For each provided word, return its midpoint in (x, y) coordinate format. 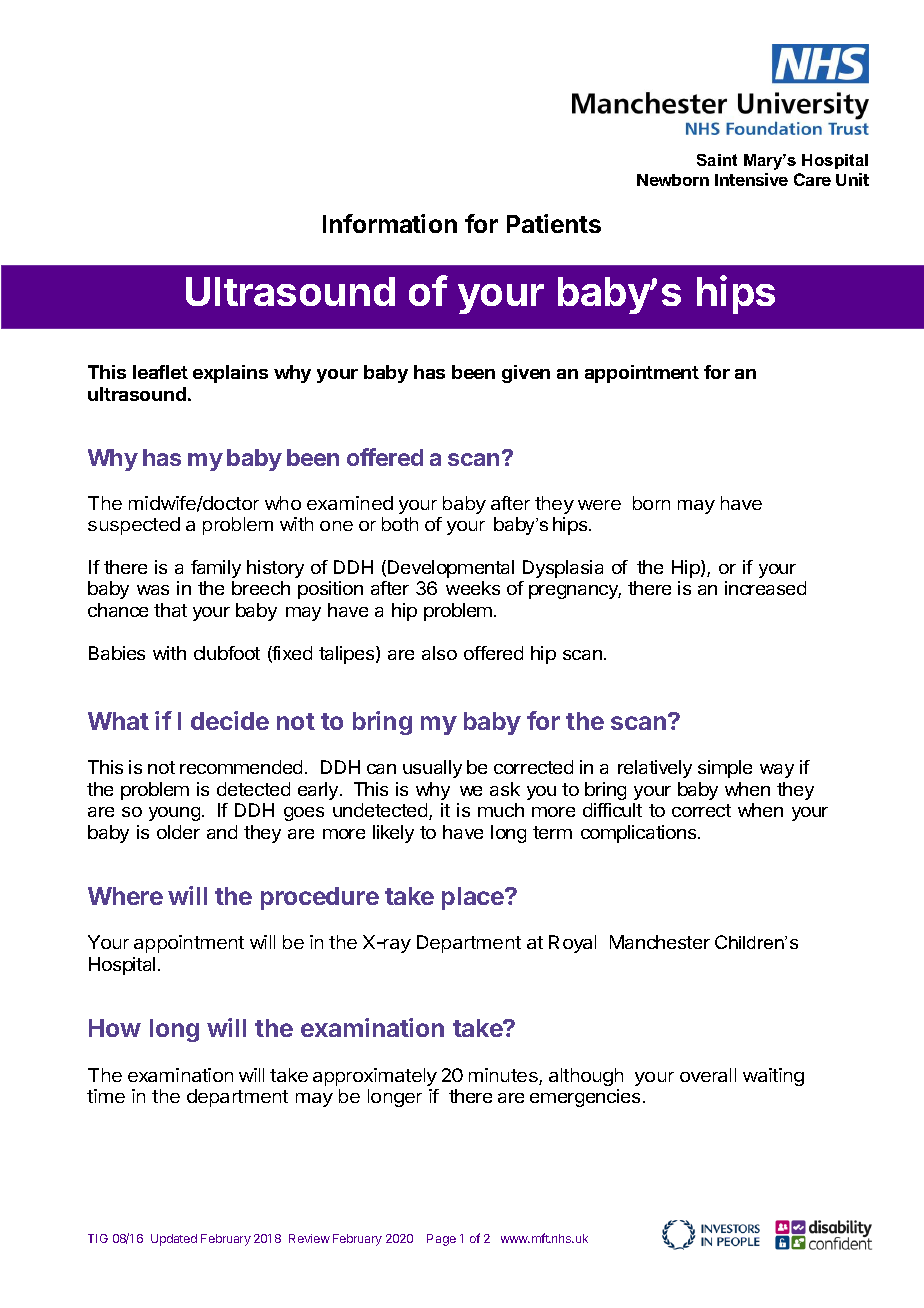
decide (230, 720)
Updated (174, 1240)
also (439, 653)
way (777, 771)
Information (390, 223)
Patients (554, 223)
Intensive (751, 179)
